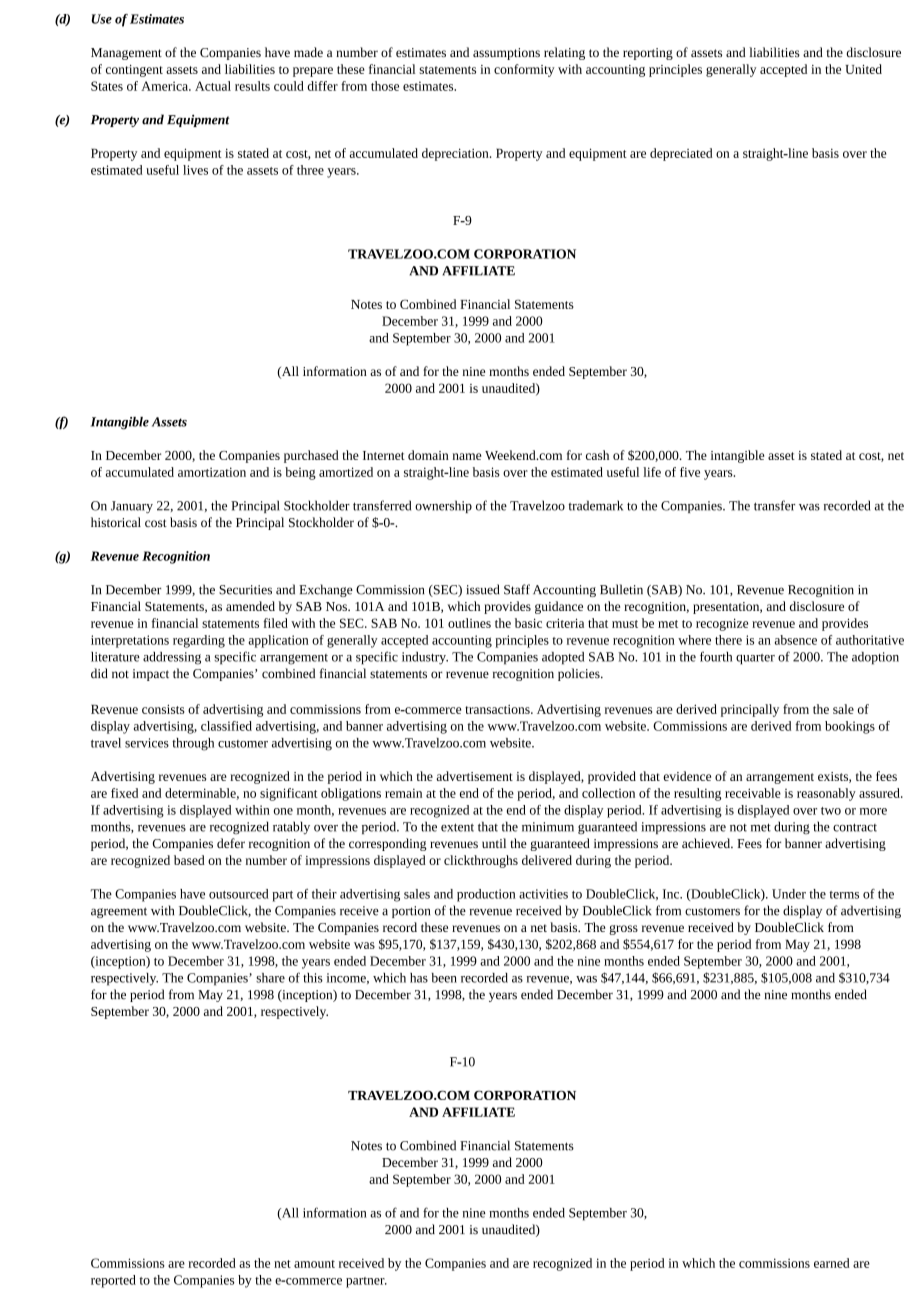 This screenshot has width=924, height=1308. What do you see at coordinates (113, 1281) in the screenshot?
I see `reported` at bounding box center [113, 1281].
